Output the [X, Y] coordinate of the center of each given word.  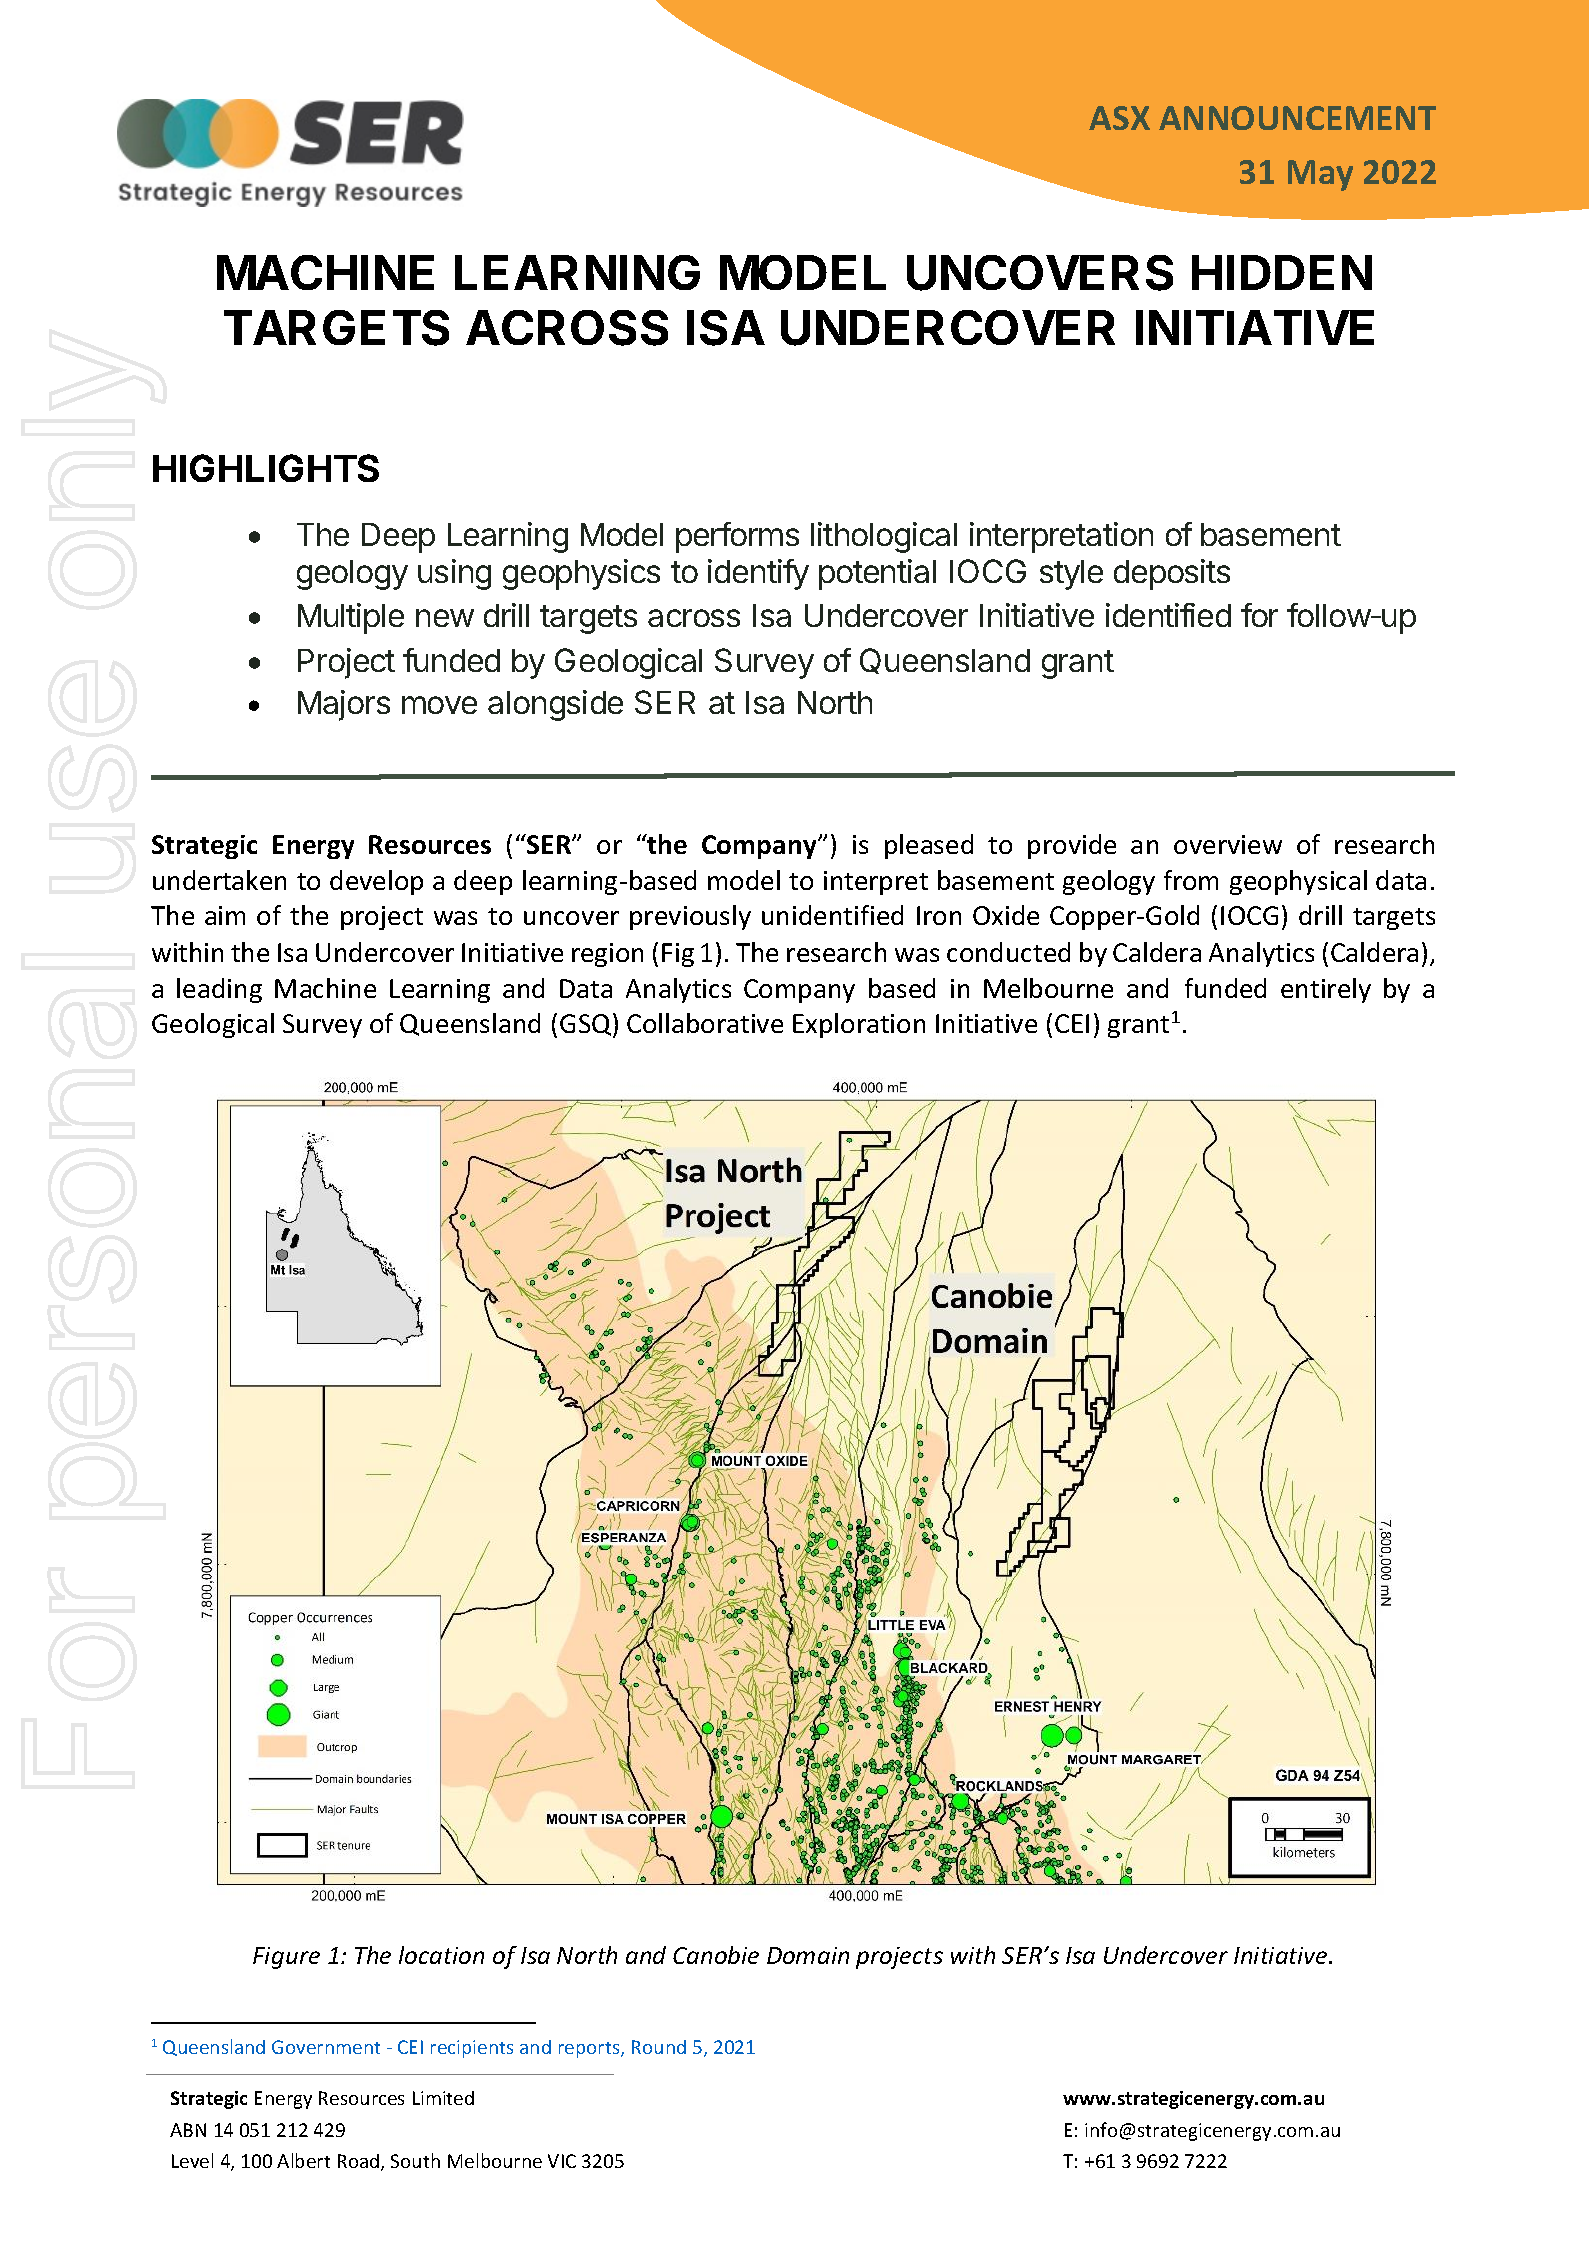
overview [1228, 844]
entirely [1326, 990]
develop [376, 882]
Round [659, 2047]
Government [326, 2047]
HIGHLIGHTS [266, 468]
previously [690, 917]
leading [219, 990]
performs [737, 537]
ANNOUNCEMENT [1297, 118]
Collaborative [705, 1023]
